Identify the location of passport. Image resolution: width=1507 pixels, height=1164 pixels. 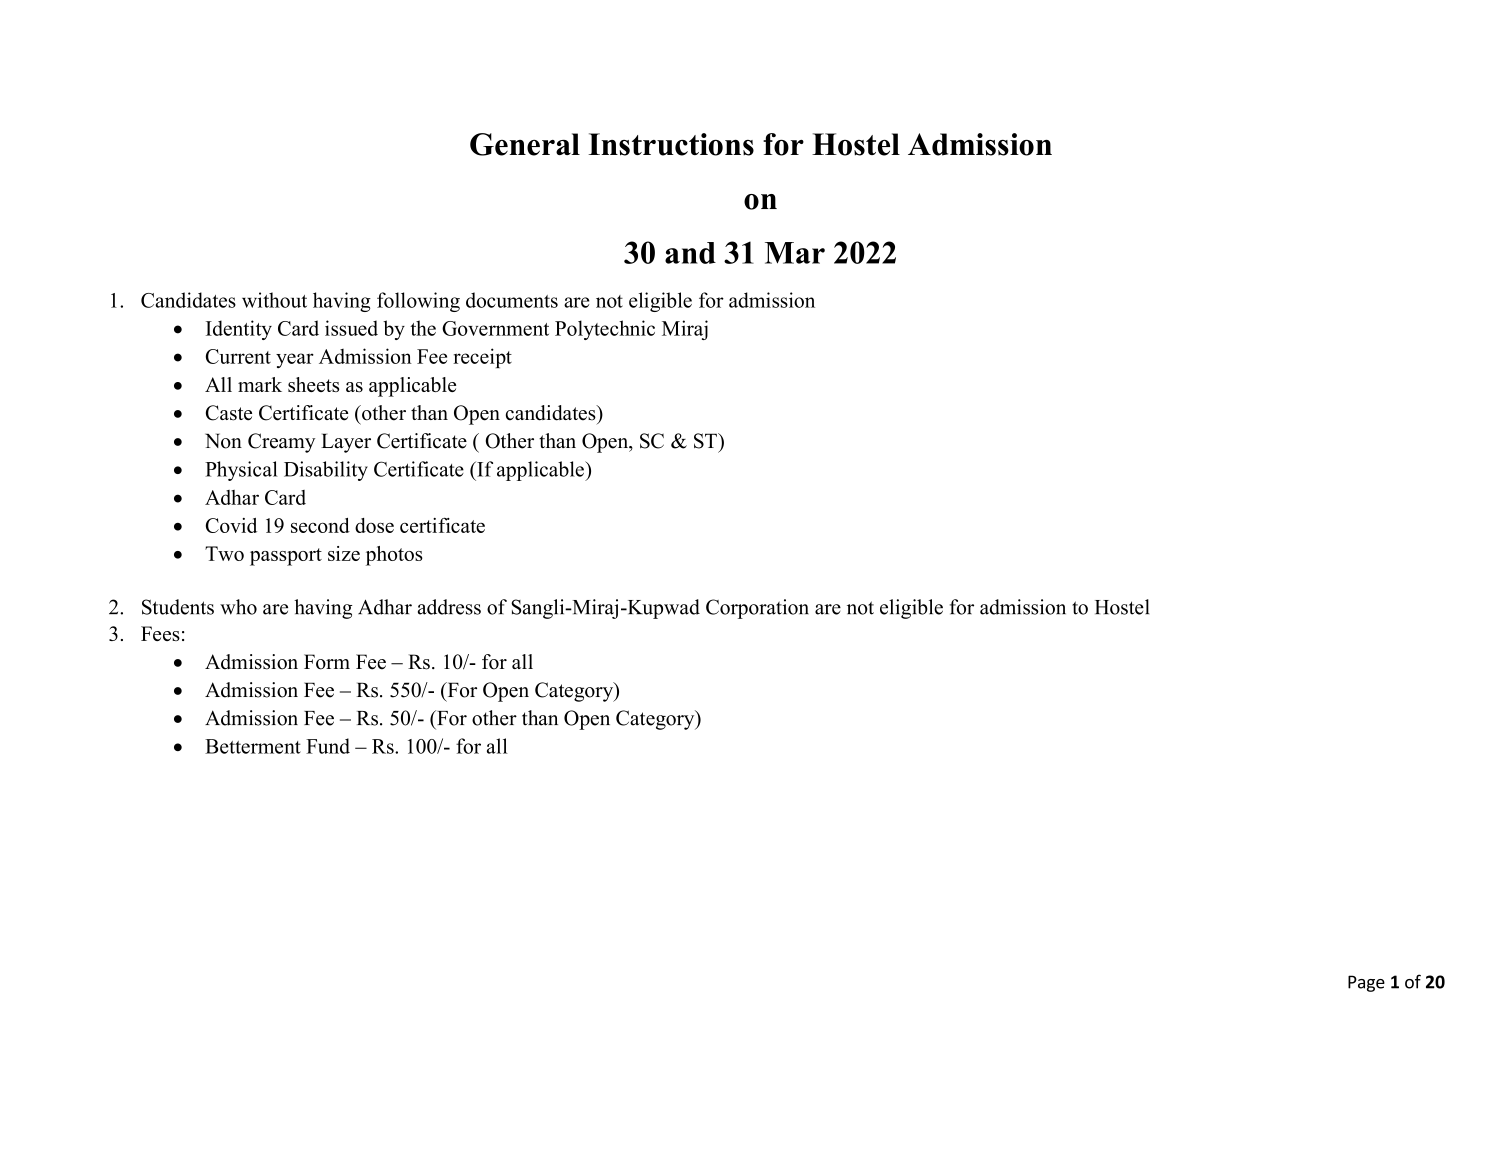
(286, 557).
